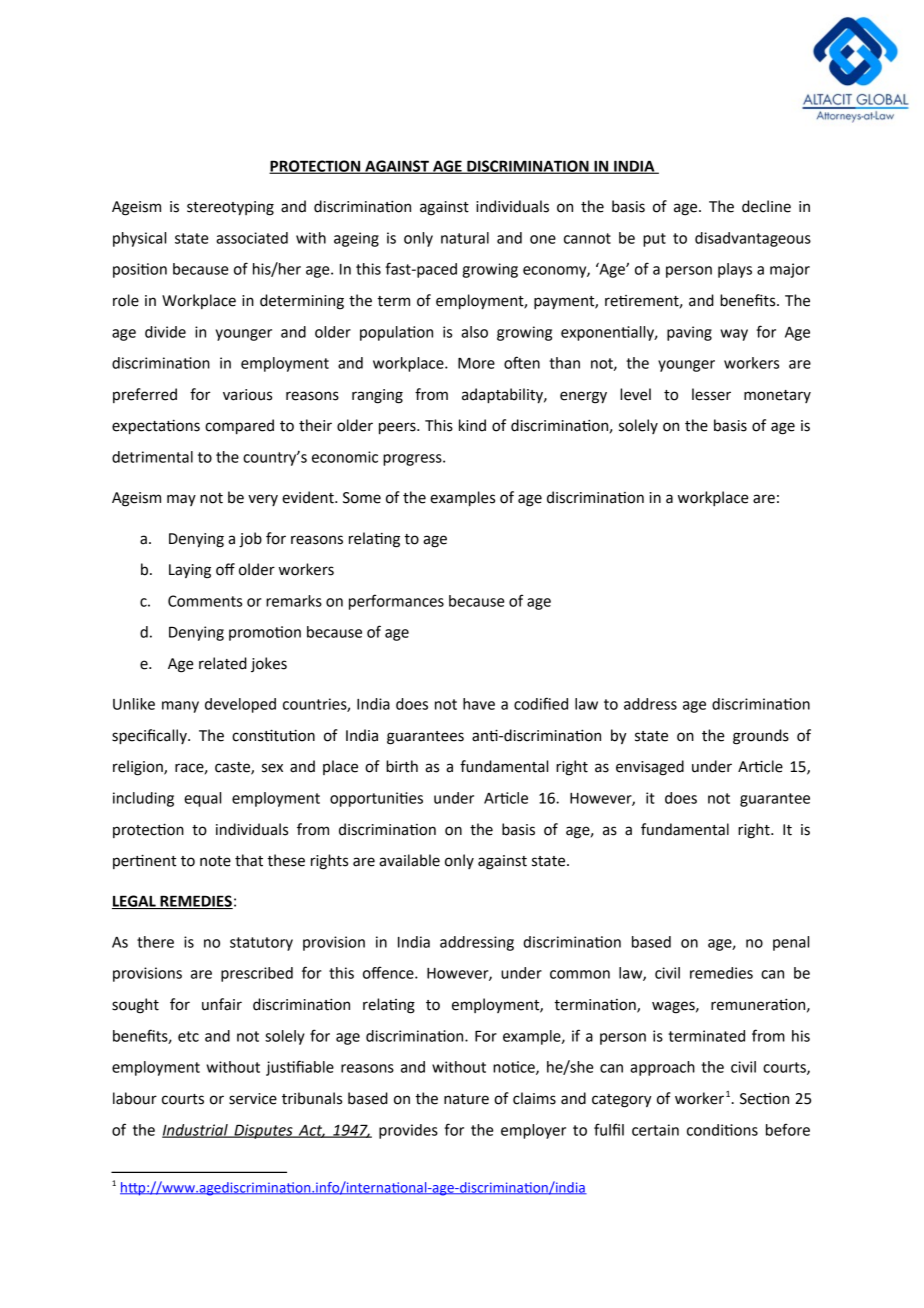 Image resolution: width=924 pixels, height=1308 pixels. Describe the element at coordinates (761, 737) in the screenshot. I see `grounds` at that location.
